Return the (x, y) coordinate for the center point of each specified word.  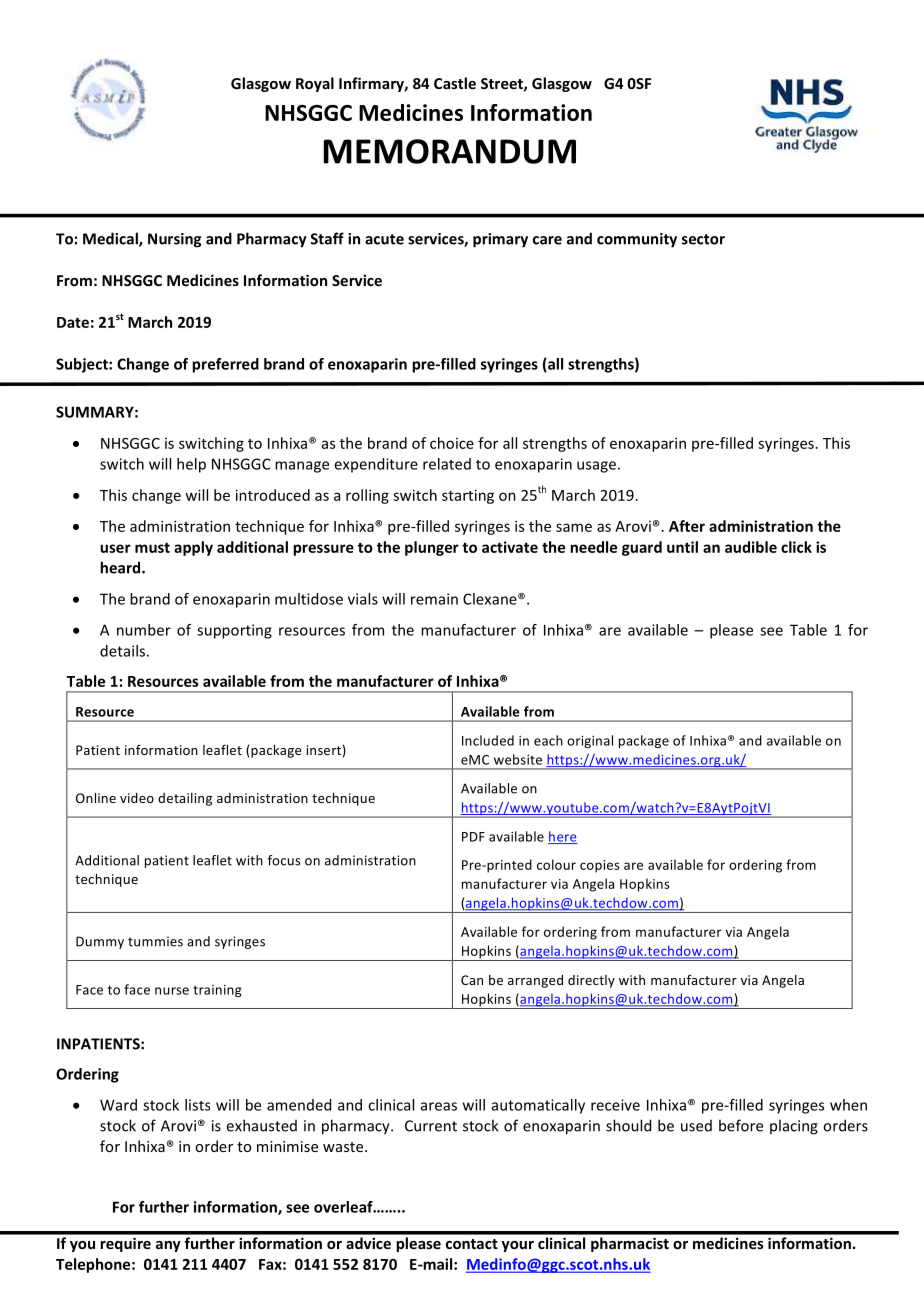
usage (596, 467)
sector (703, 239)
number (144, 630)
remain (434, 599)
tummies (155, 941)
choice (452, 443)
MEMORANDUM (450, 151)
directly (591, 981)
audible (751, 547)
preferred (225, 365)
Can (472, 980)
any (168, 1246)
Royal (315, 84)
